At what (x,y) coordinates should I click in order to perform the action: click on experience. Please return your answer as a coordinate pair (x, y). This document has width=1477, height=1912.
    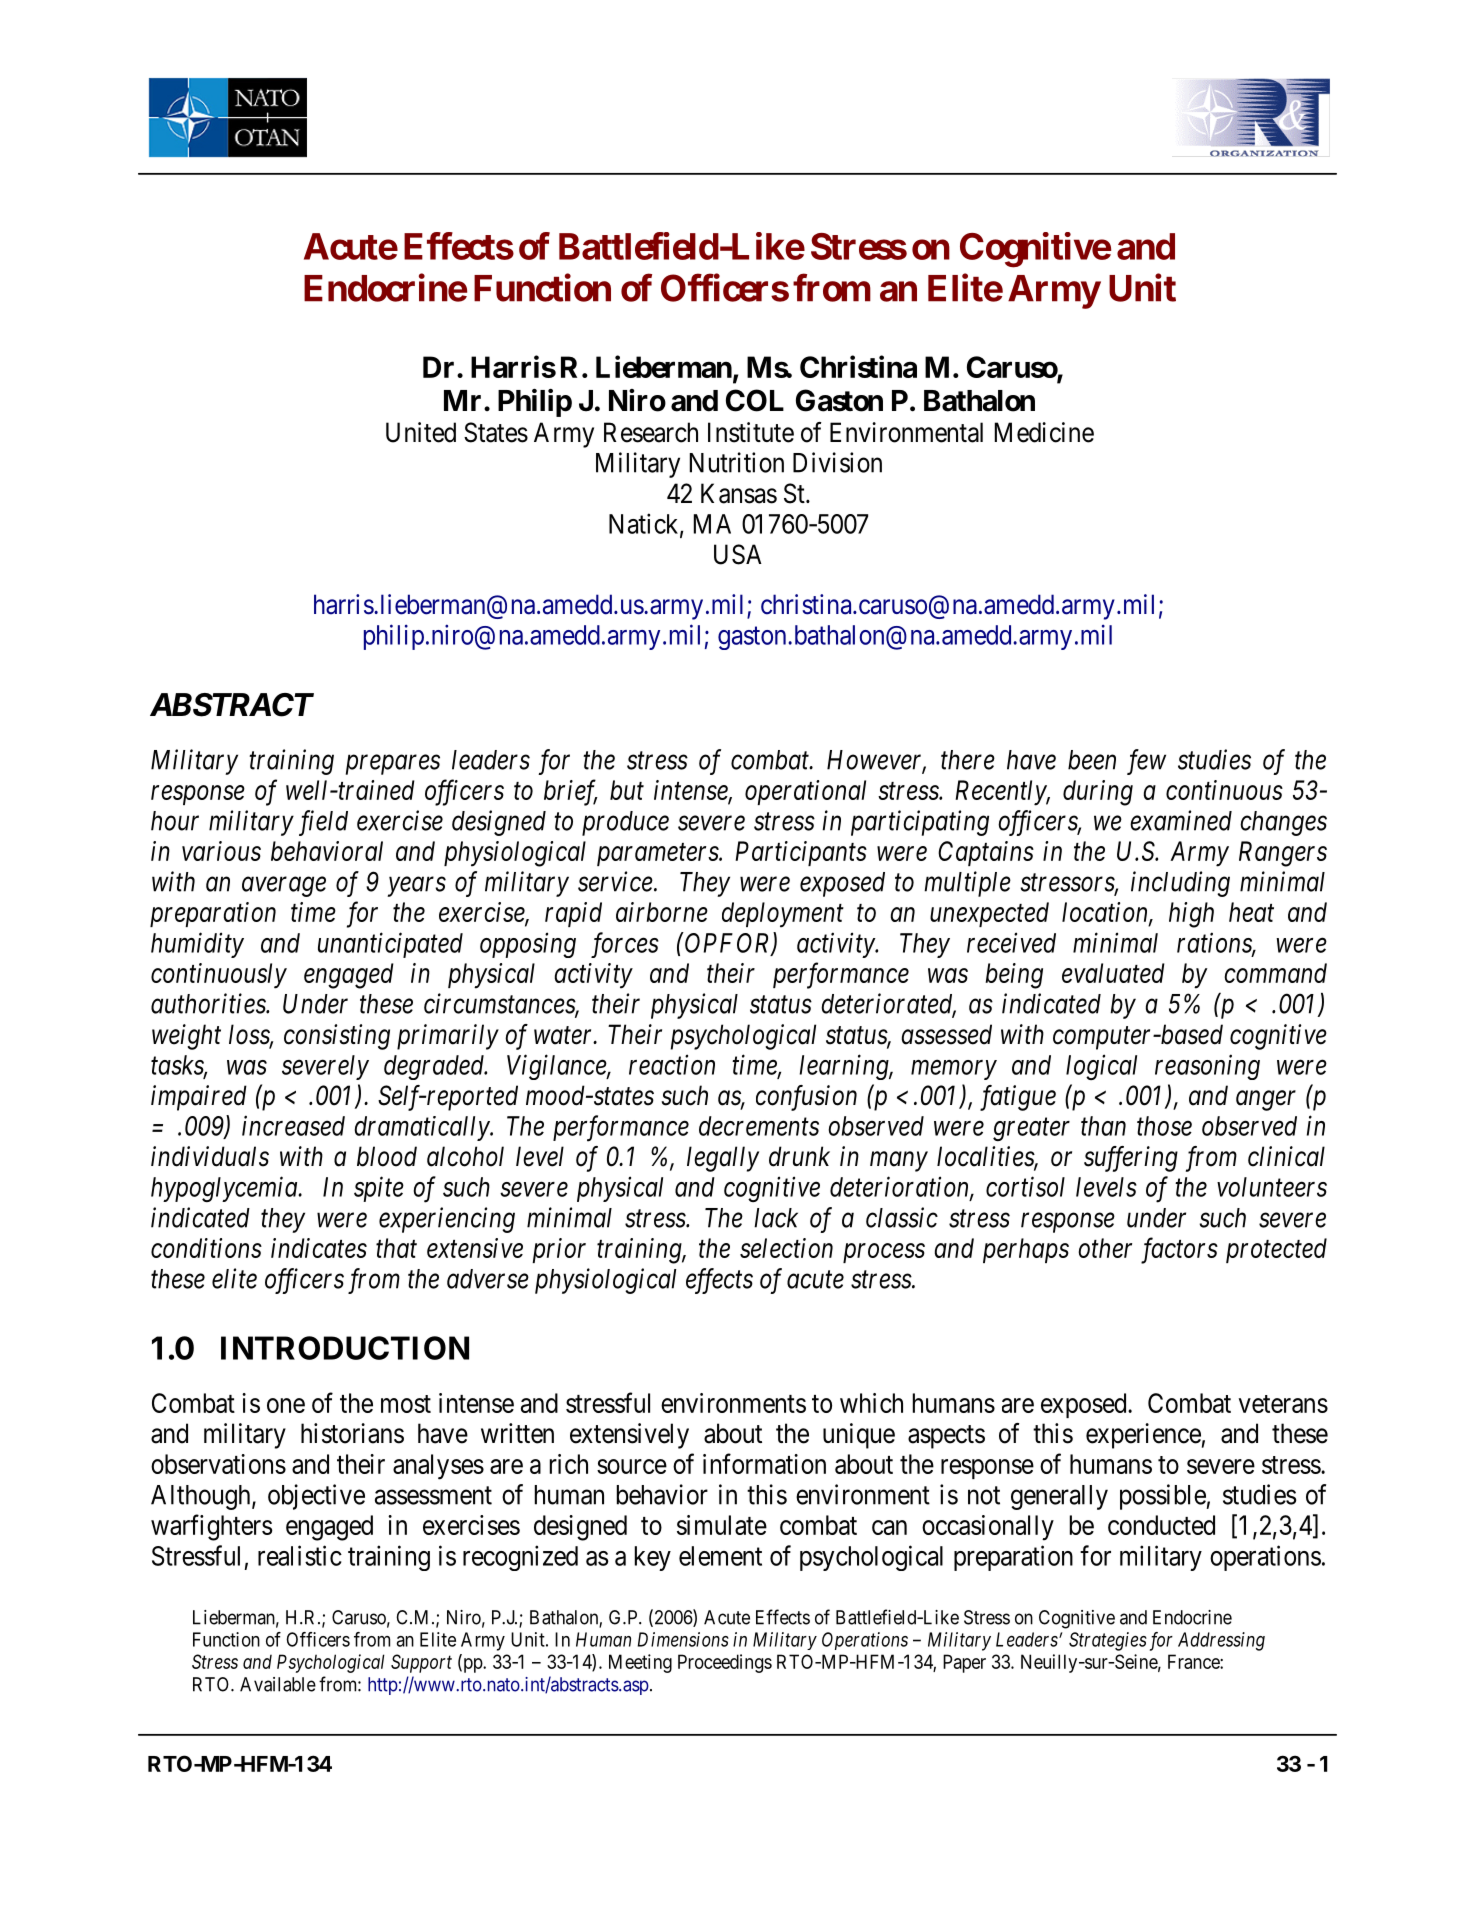
    Looking at the image, I should click on (1143, 1436).
